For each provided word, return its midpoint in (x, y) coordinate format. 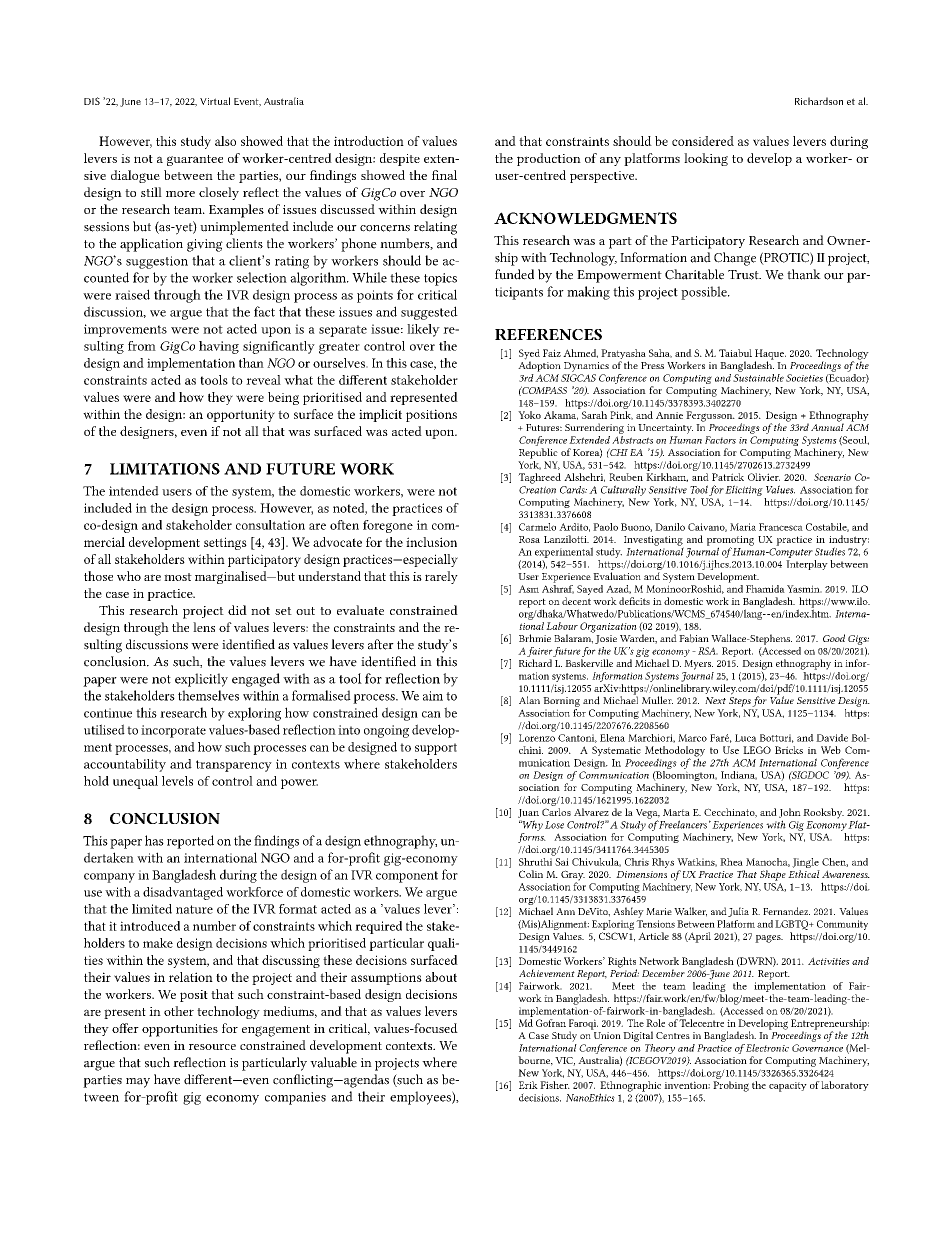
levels (177, 781)
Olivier (764, 477)
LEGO (757, 750)
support (436, 749)
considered (703, 141)
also (225, 141)
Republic (538, 453)
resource (212, 1047)
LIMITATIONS (165, 469)
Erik (528, 1085)
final (444, 175)
